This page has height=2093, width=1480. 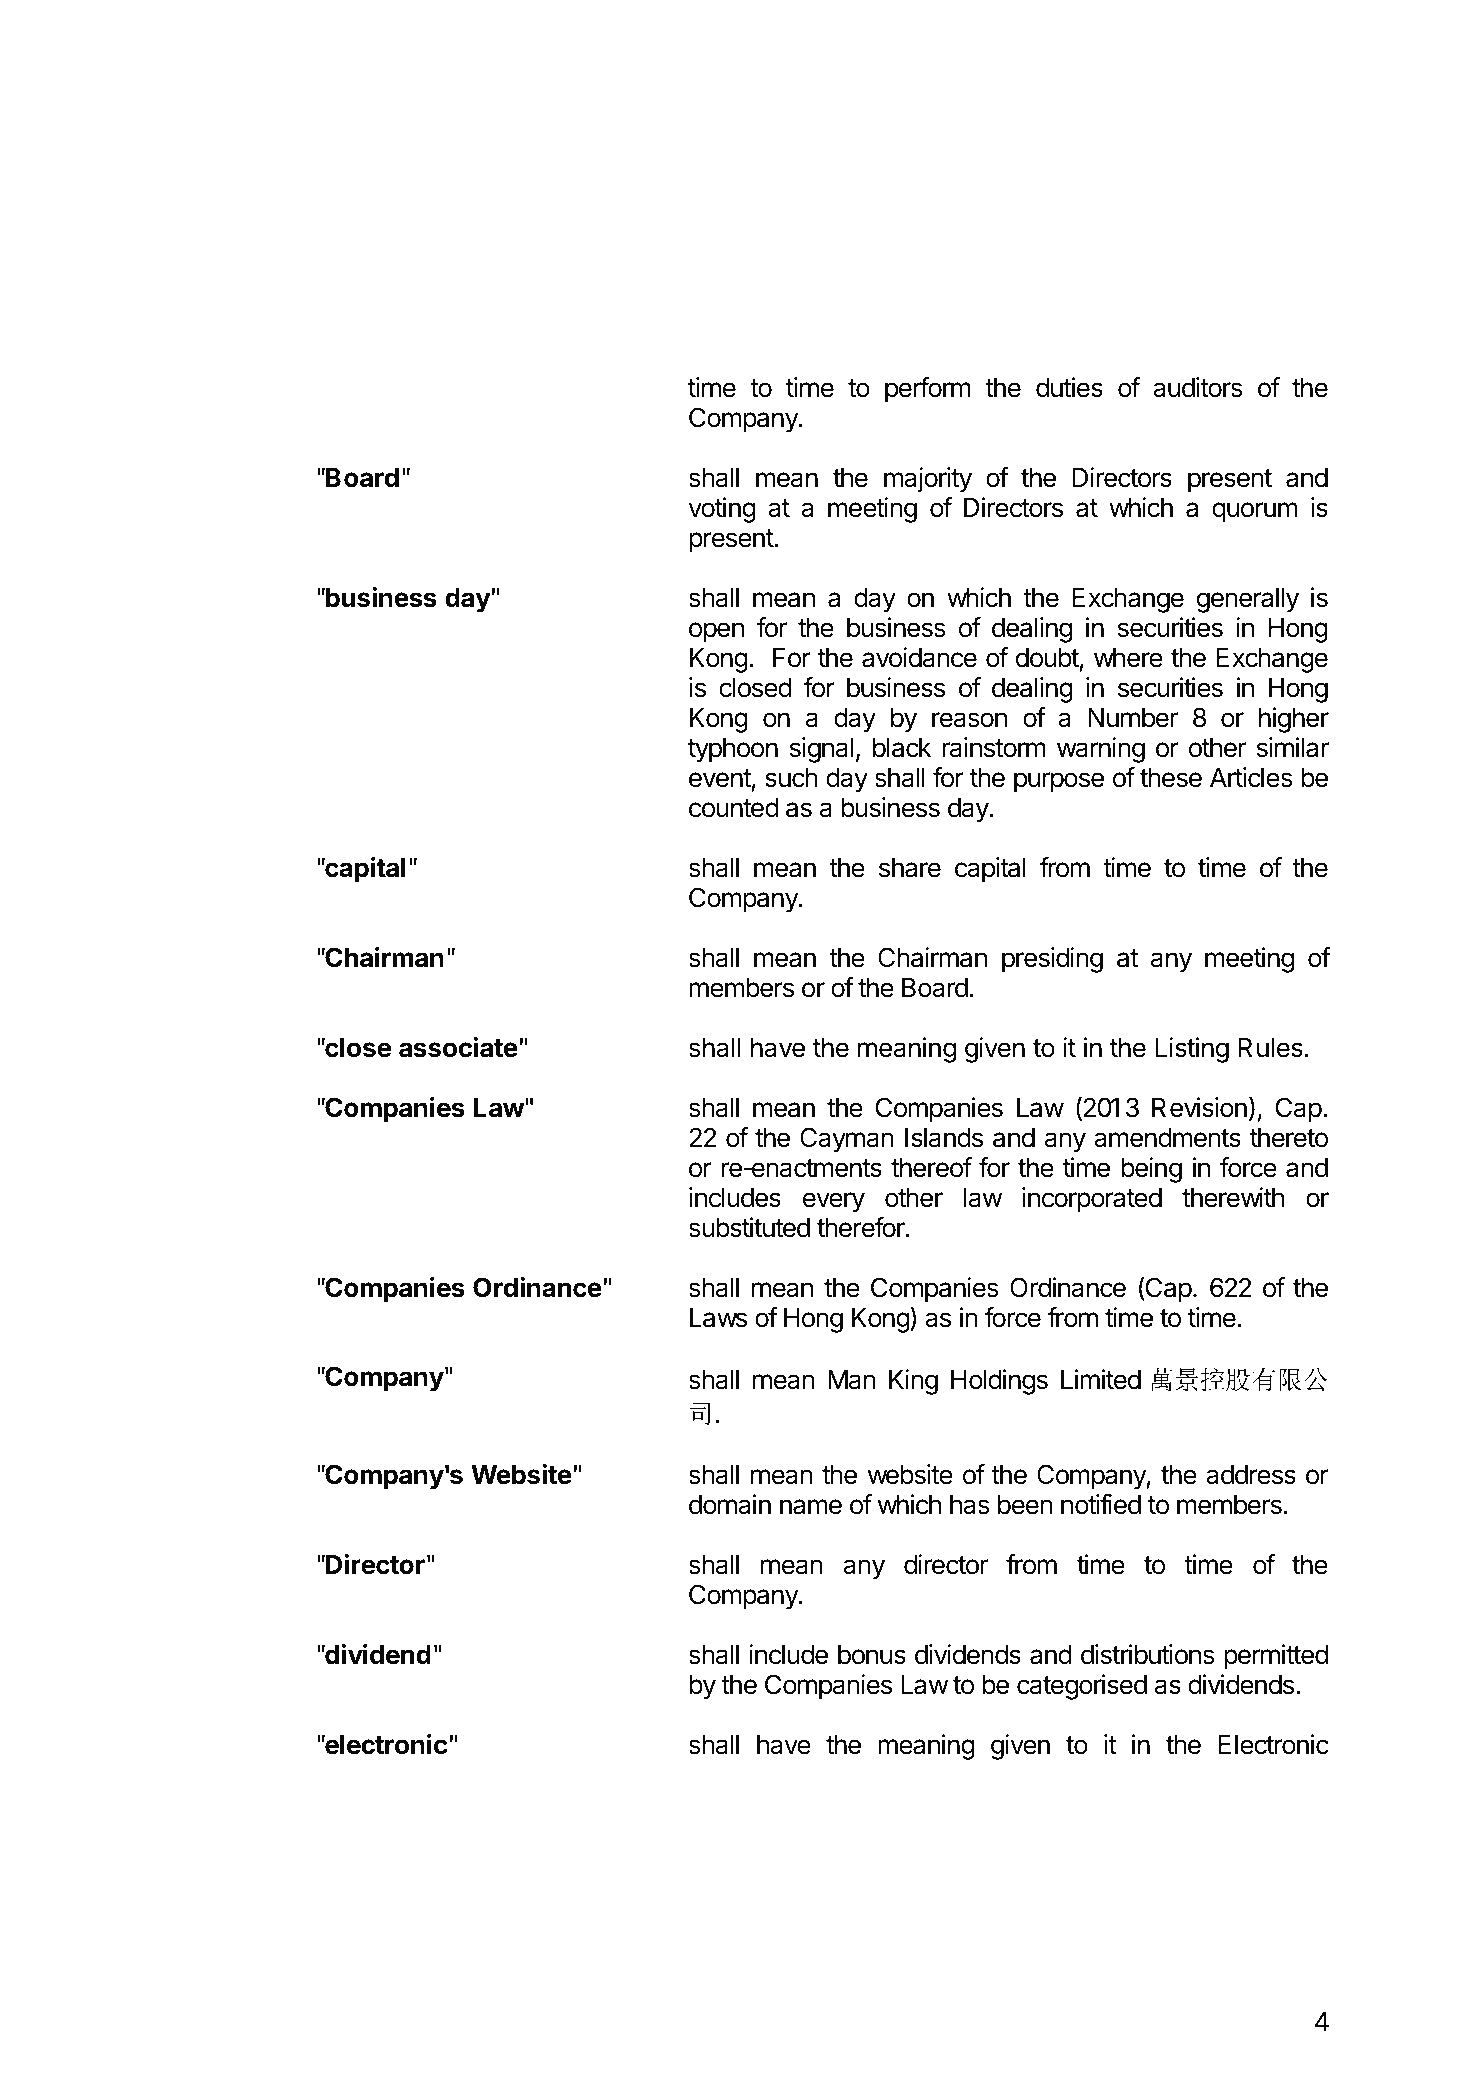 What do you see at coordinates (733, 750) in the page?
I see `typhoon` at bounding box center [733, 750].
